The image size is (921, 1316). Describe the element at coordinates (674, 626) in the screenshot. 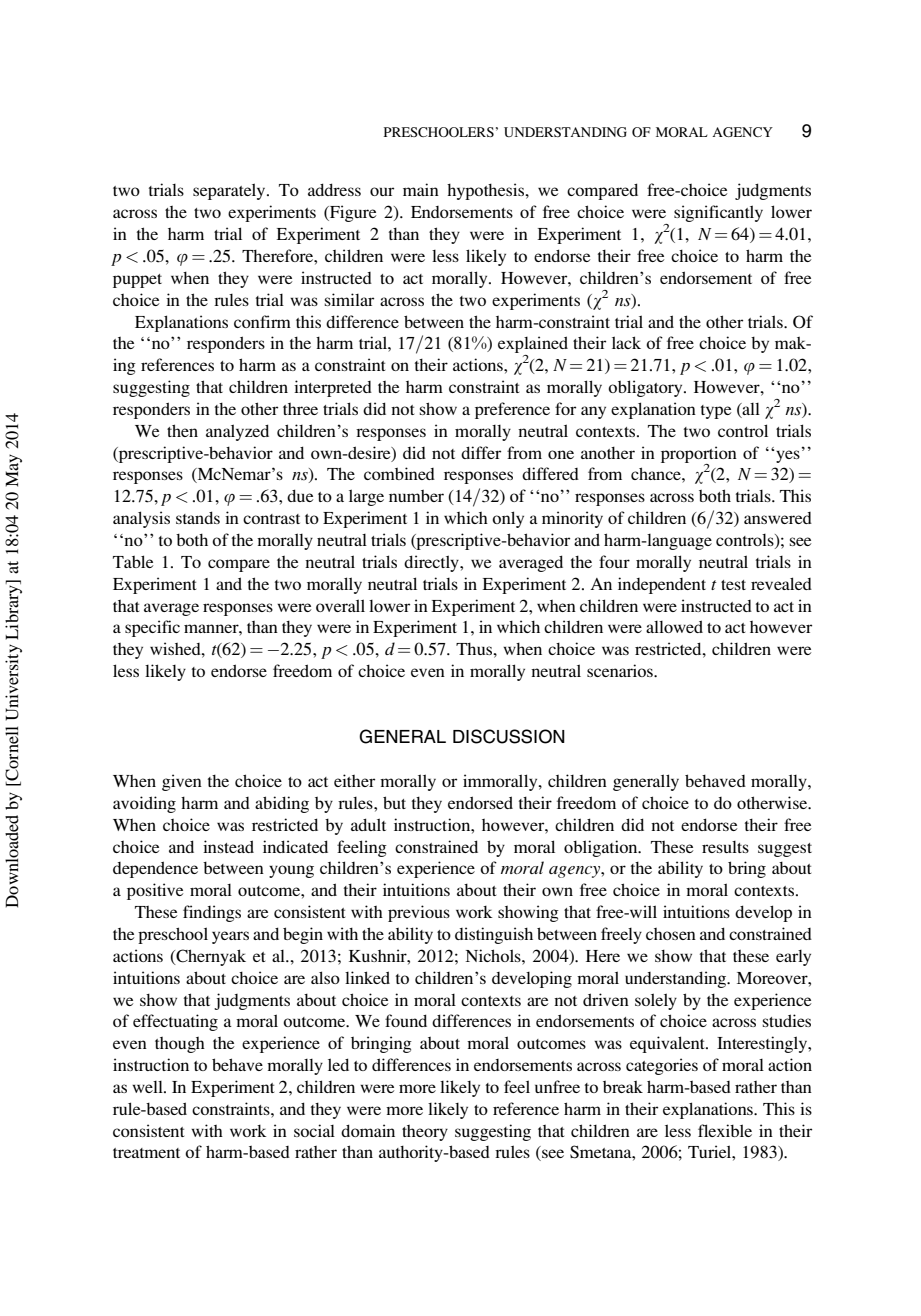

I see `allowed` at that location.
